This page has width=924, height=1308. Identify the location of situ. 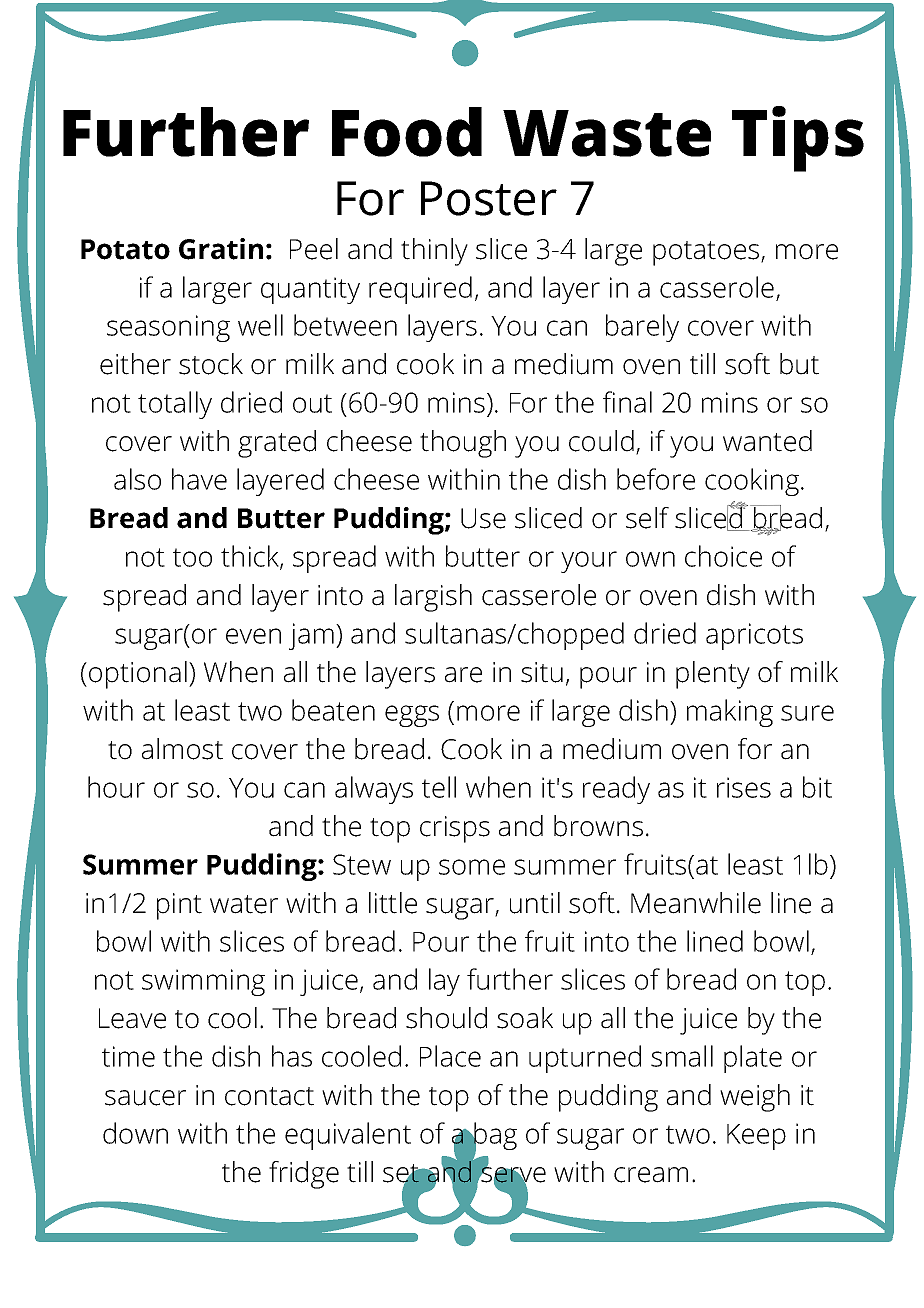
(542, 672).
